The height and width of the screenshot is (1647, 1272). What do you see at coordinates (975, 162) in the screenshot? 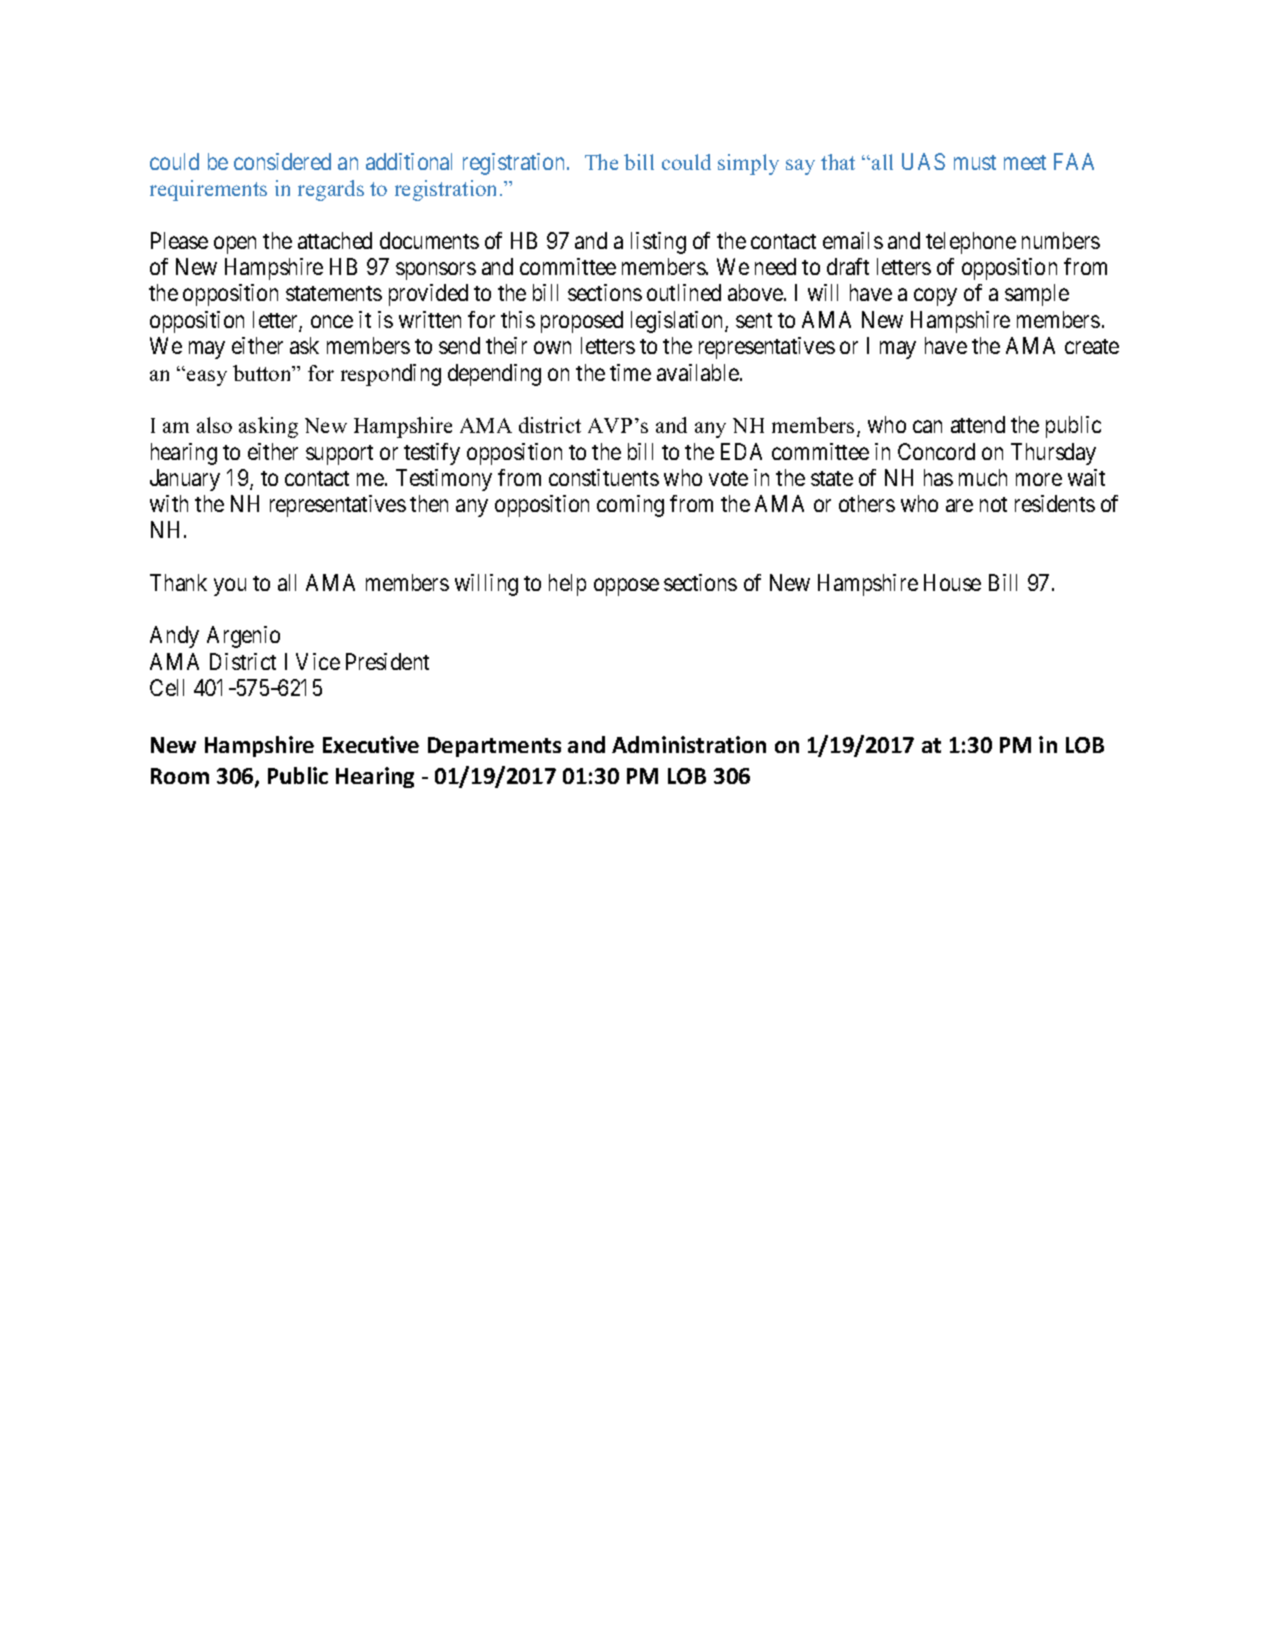
I see `must` at bounding box center [975, 162].
